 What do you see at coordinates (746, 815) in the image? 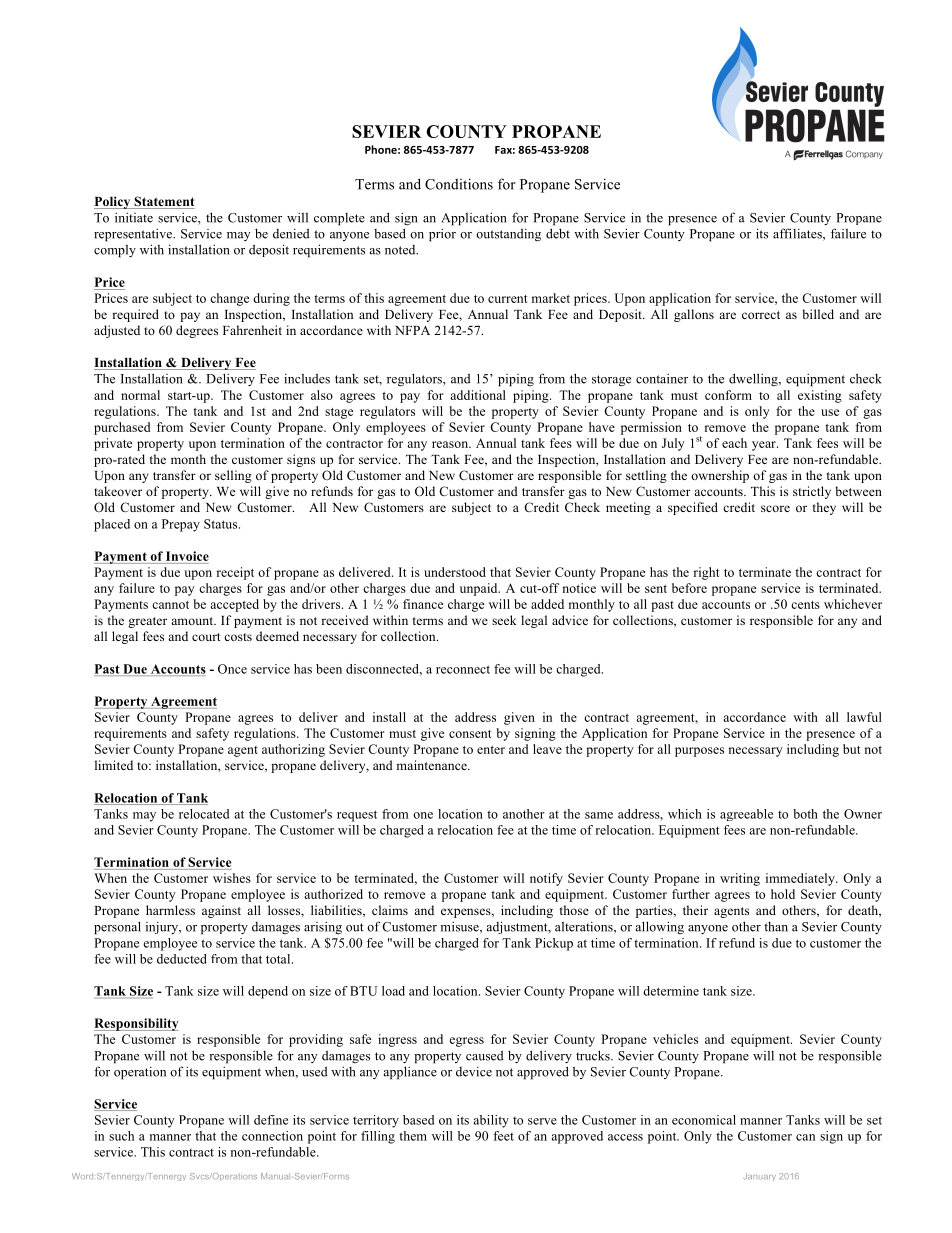
I see `agreeable` at bounding box center [746, 815].
